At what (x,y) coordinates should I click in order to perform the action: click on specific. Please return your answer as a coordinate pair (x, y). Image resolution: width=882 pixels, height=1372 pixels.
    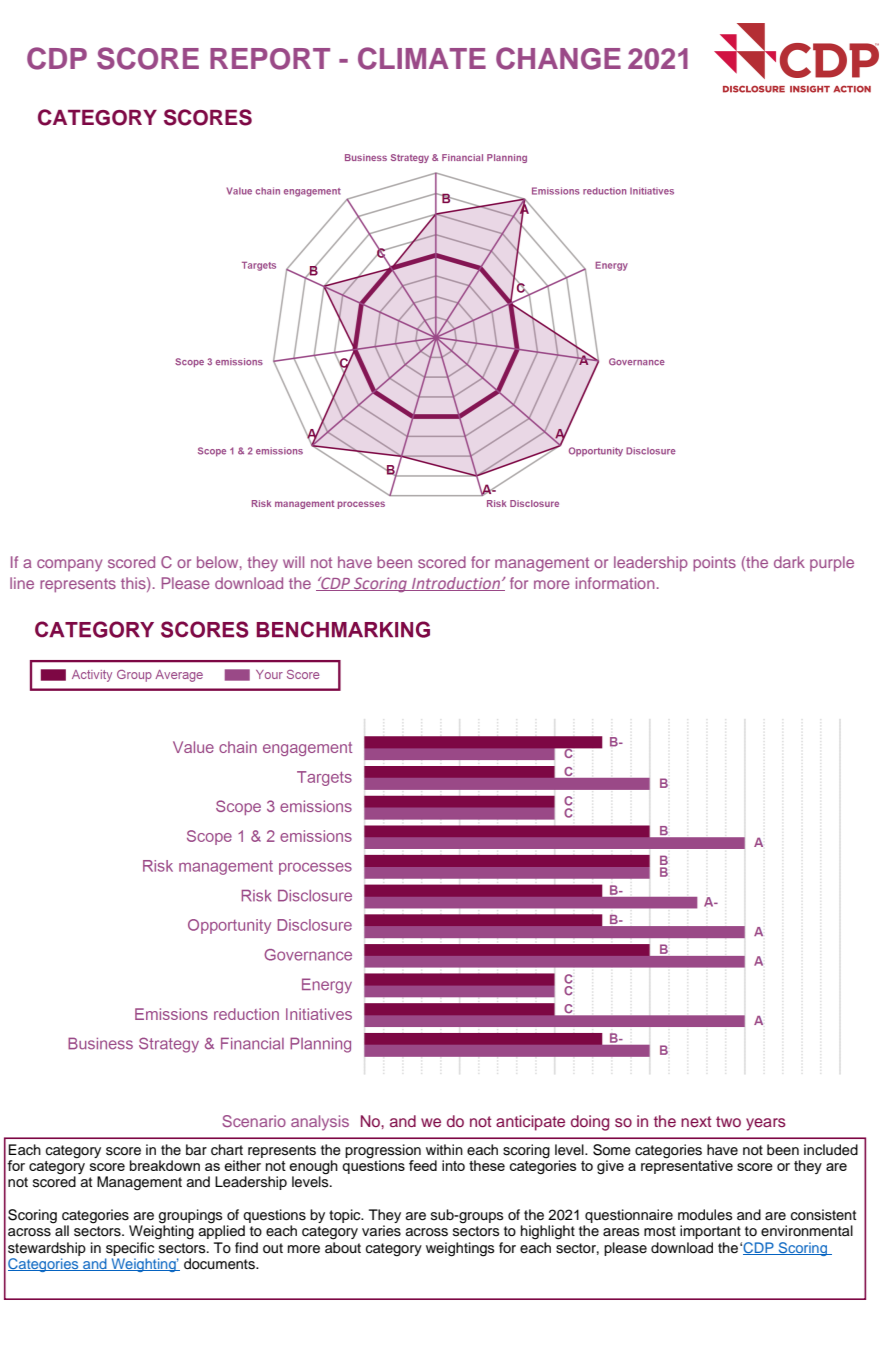
    Looking at the image, I should click on (130, 1249).
